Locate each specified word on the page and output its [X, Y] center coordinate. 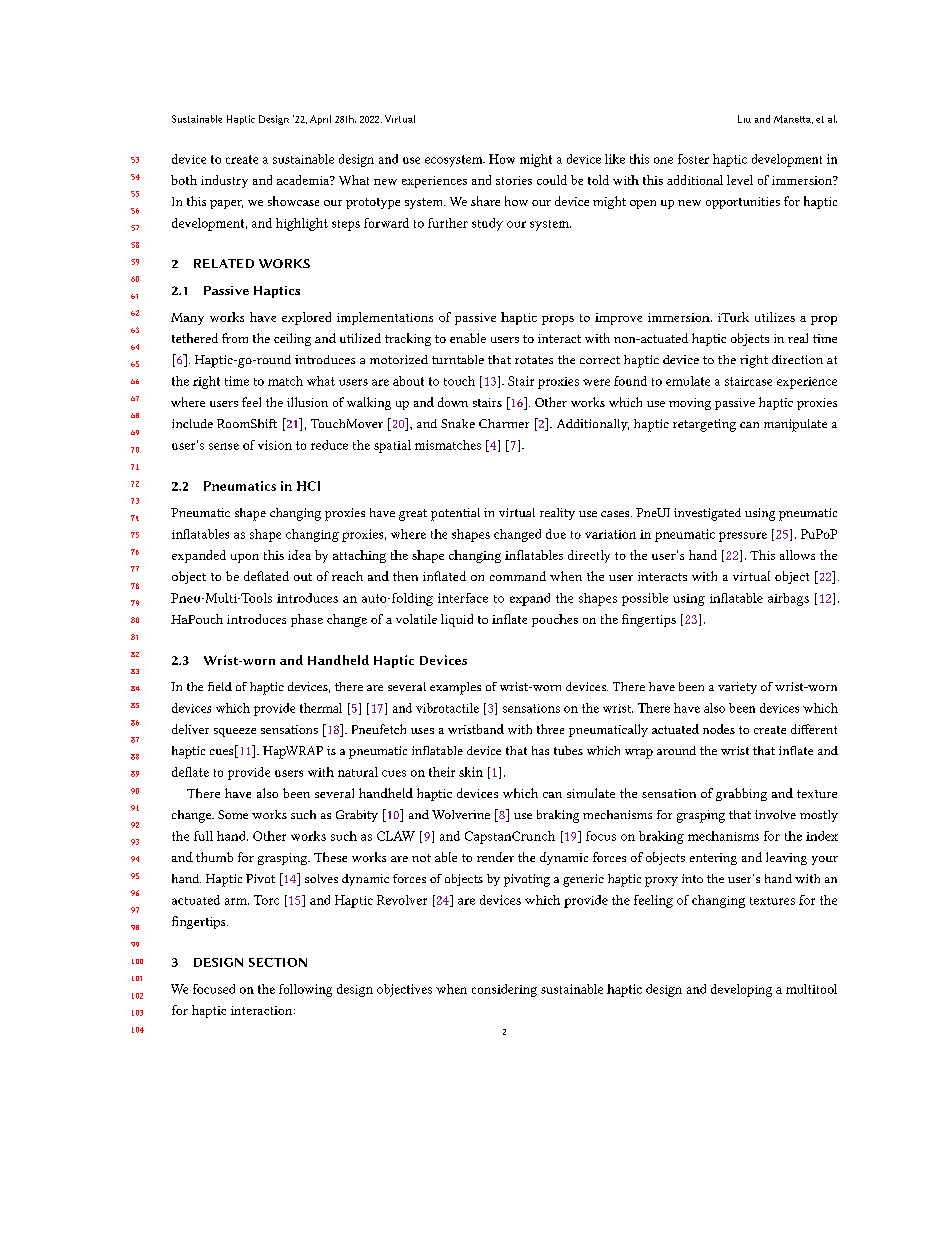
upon [245, 558]
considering [504, 990]
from [235, 338]
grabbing [741, 794]
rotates [534, 360]
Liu [744, 119]
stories [514, 180]
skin [471, 772]
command [518, 576]
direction [797, 359]
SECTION [278, 962]
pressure [743, 537]
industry [224, 181]
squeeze [235, 732]
